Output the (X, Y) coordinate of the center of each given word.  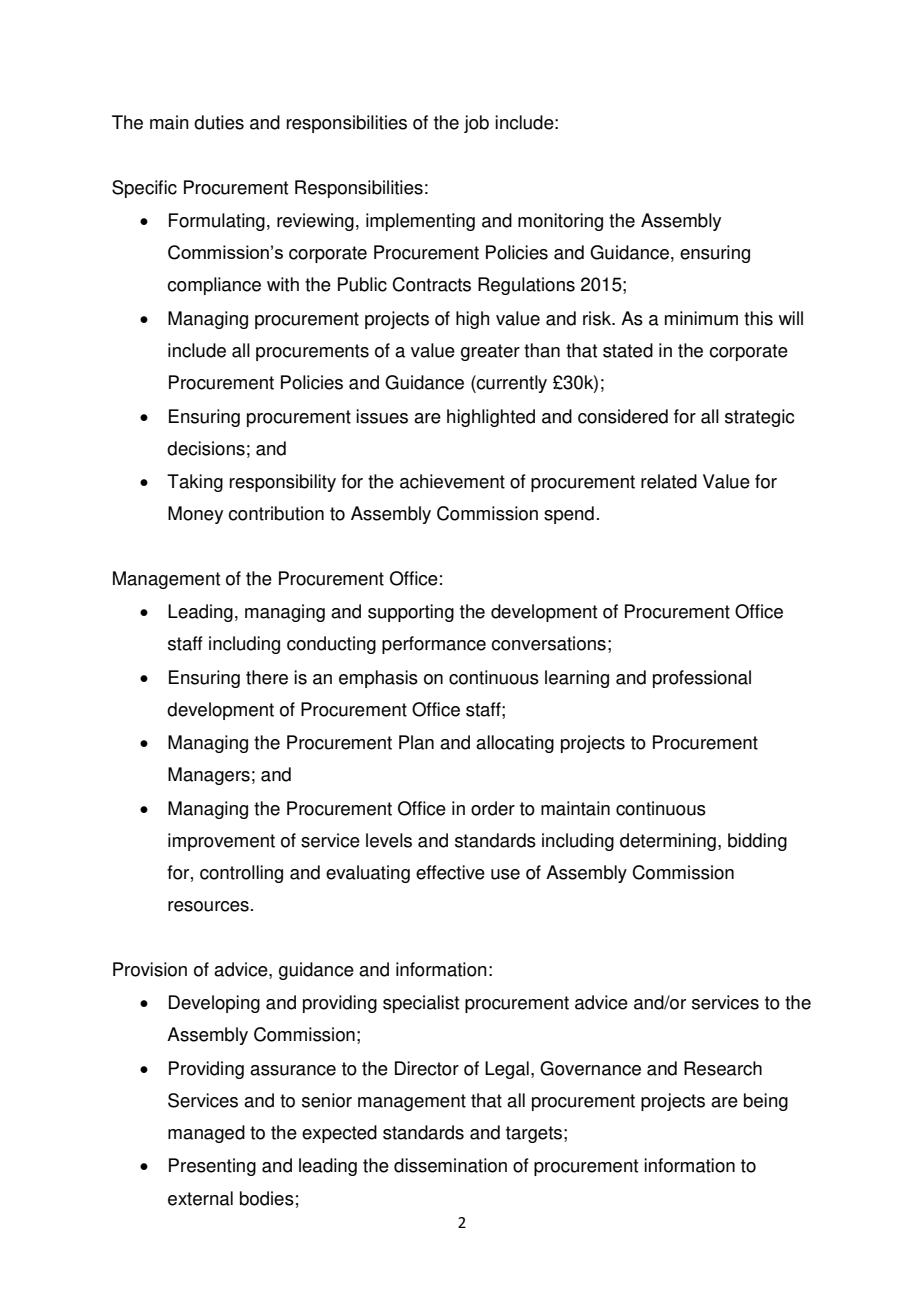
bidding (757, 842)
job (476, 124)
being (766, 1102)
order (493, 808)
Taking (195, 483)
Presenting (212, 1167)
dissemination (450, 1165)
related (669, 481)
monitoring (560, 222)
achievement (452, 481)
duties (219, 122)
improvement (221, 842)
